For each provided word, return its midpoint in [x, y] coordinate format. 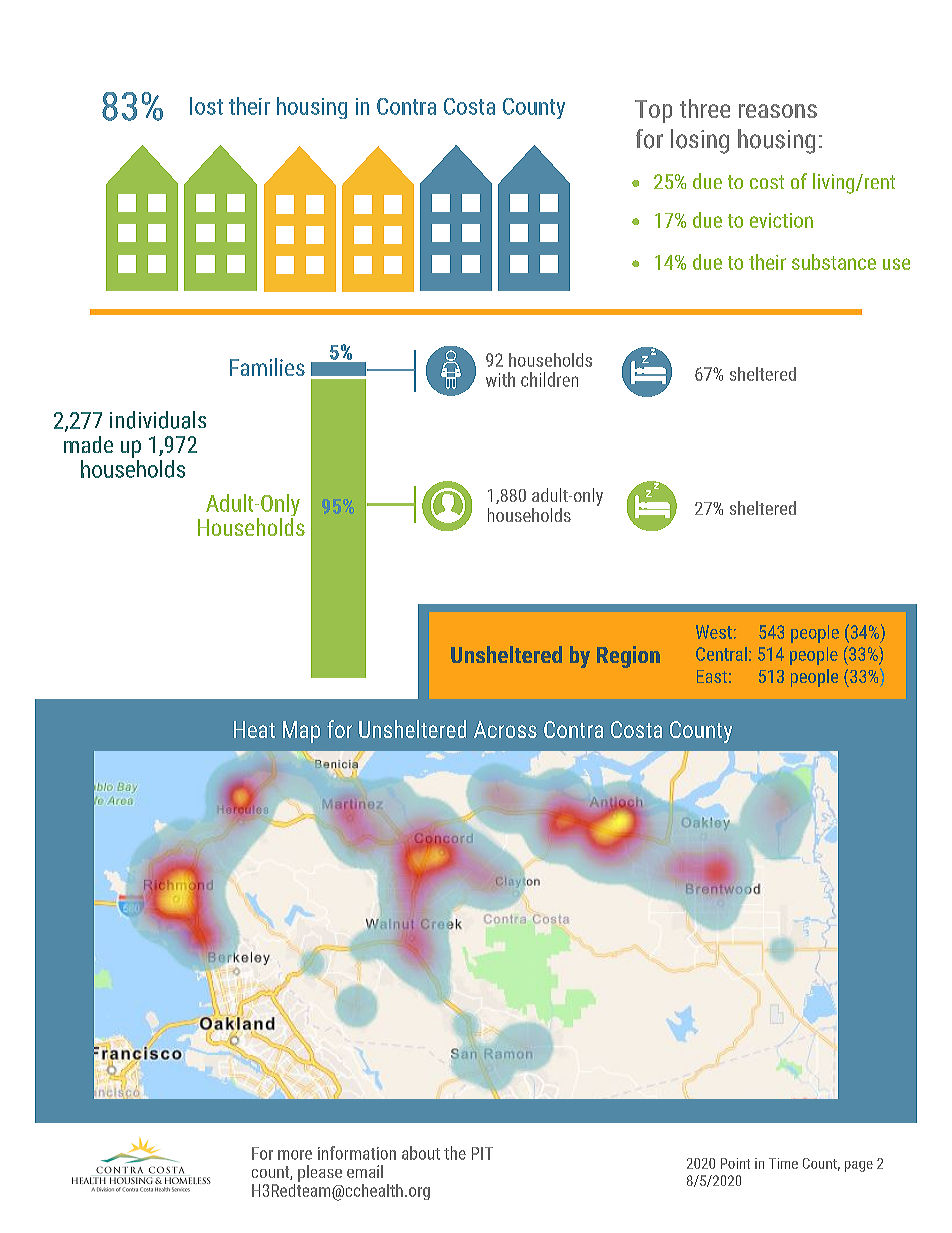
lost [206, 106]
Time [783, 1163]
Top [653, 111]
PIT [482, 1153]
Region [628, 657]
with [500, 379]
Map [301, 732]
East [712, 676]
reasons [778, 111]
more [295, 1155]
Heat [254, 729]
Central [721, 654]
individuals [158, 420]
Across [505, 729]
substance [834, 262]
